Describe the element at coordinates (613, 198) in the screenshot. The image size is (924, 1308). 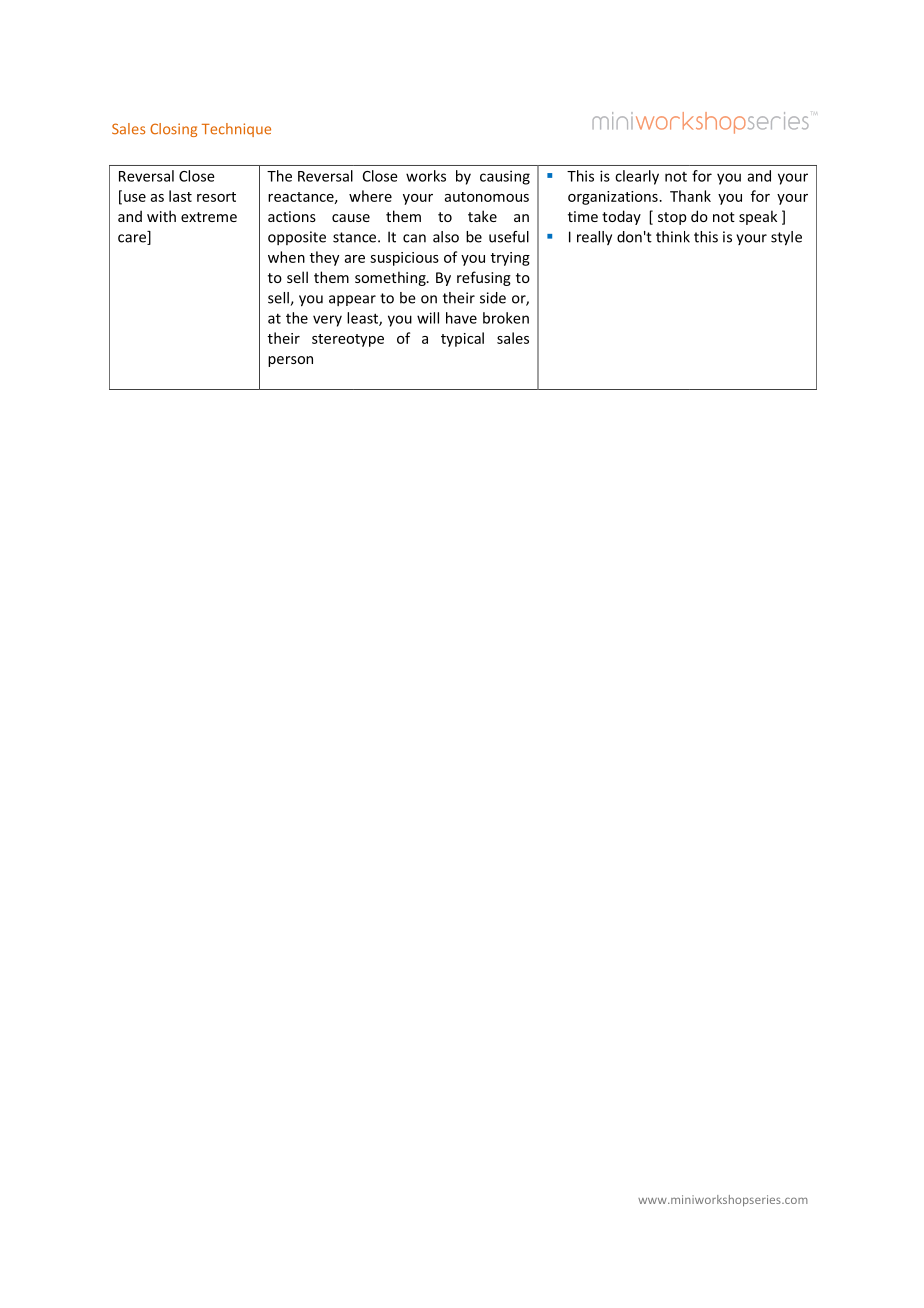
I see `organizations` at that location.
